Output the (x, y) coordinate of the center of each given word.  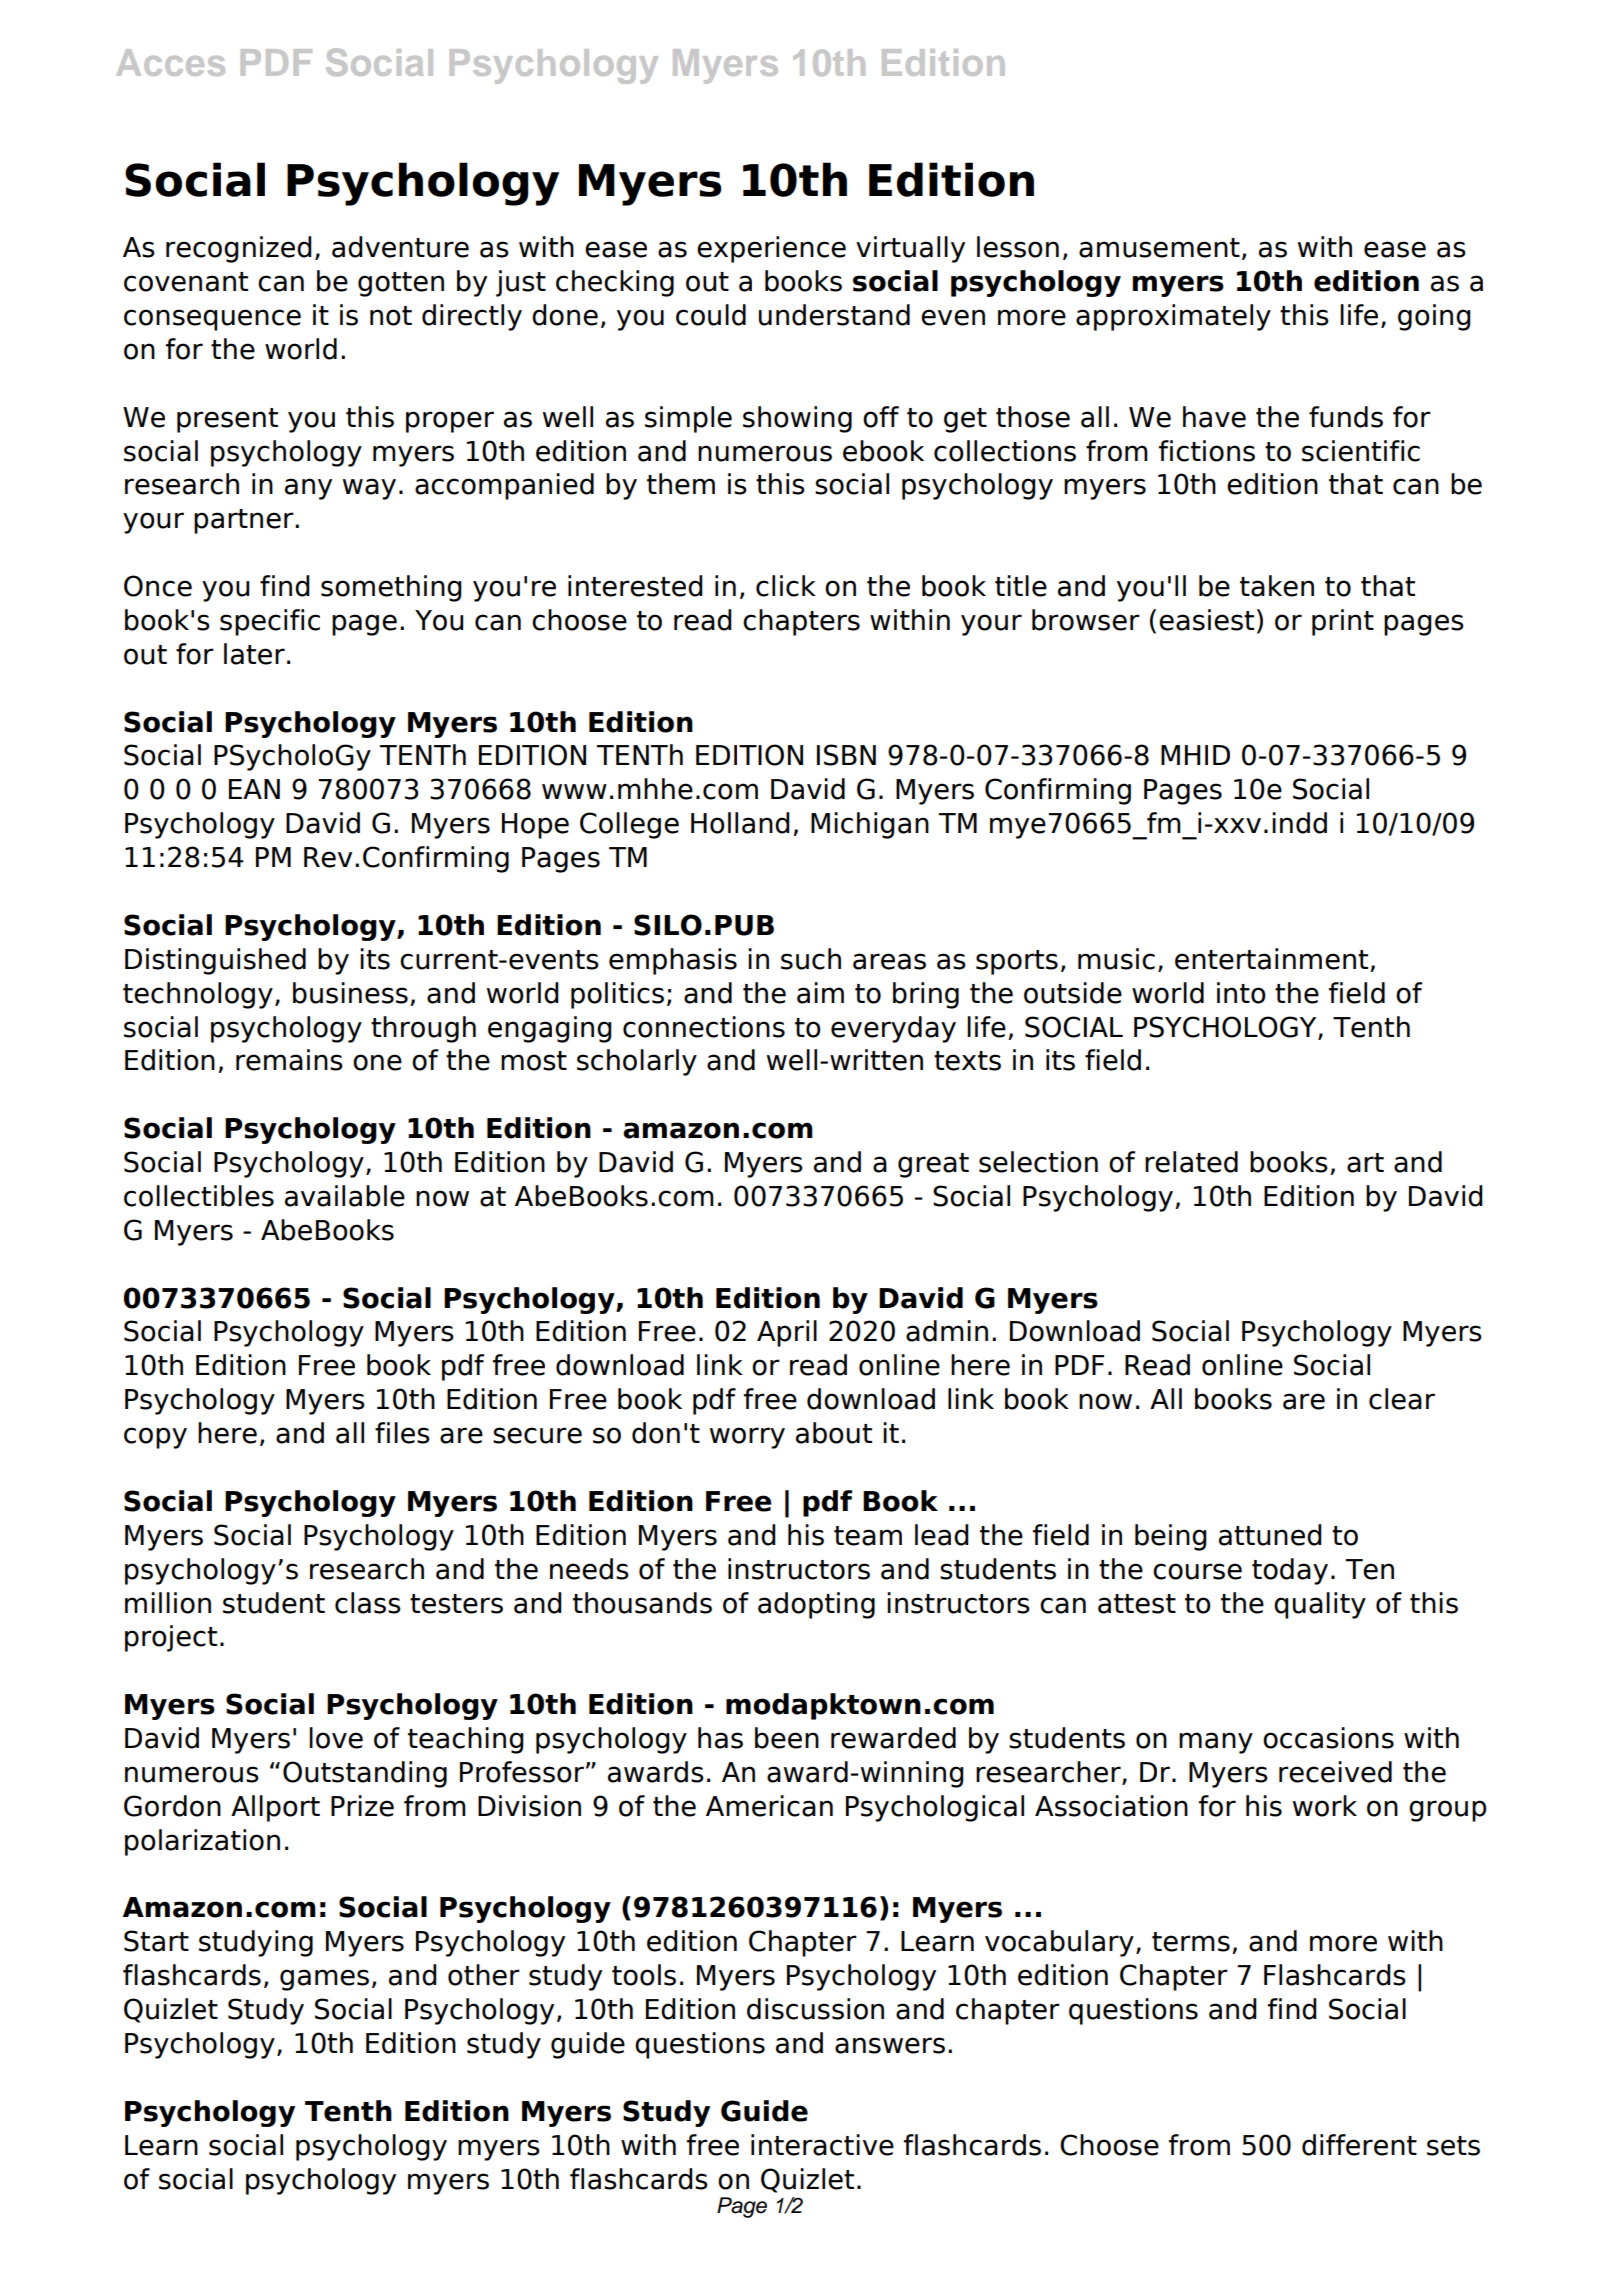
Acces (170, 62)
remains (289, 1060)
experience (771, 249)
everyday (893, 1029)
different (1359, 2145)
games (324, 1980)
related (1191, 1162)
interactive (822, 2145)
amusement (1159, 248)
